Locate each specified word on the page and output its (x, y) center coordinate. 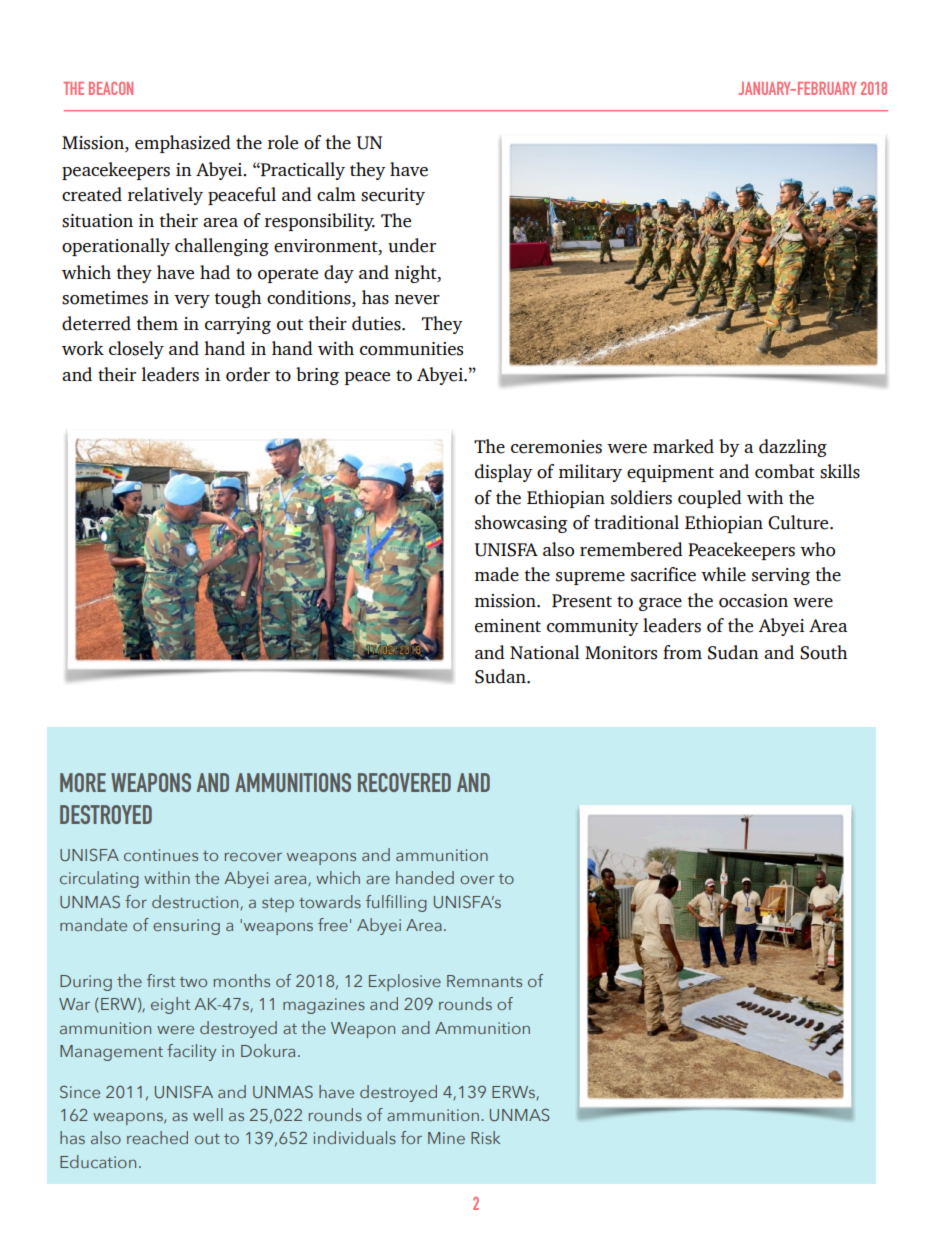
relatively (165, 196)
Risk (485, 1137)
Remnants (484, 981)
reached (157, 1137)
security (393, 196)
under (412, 245)
